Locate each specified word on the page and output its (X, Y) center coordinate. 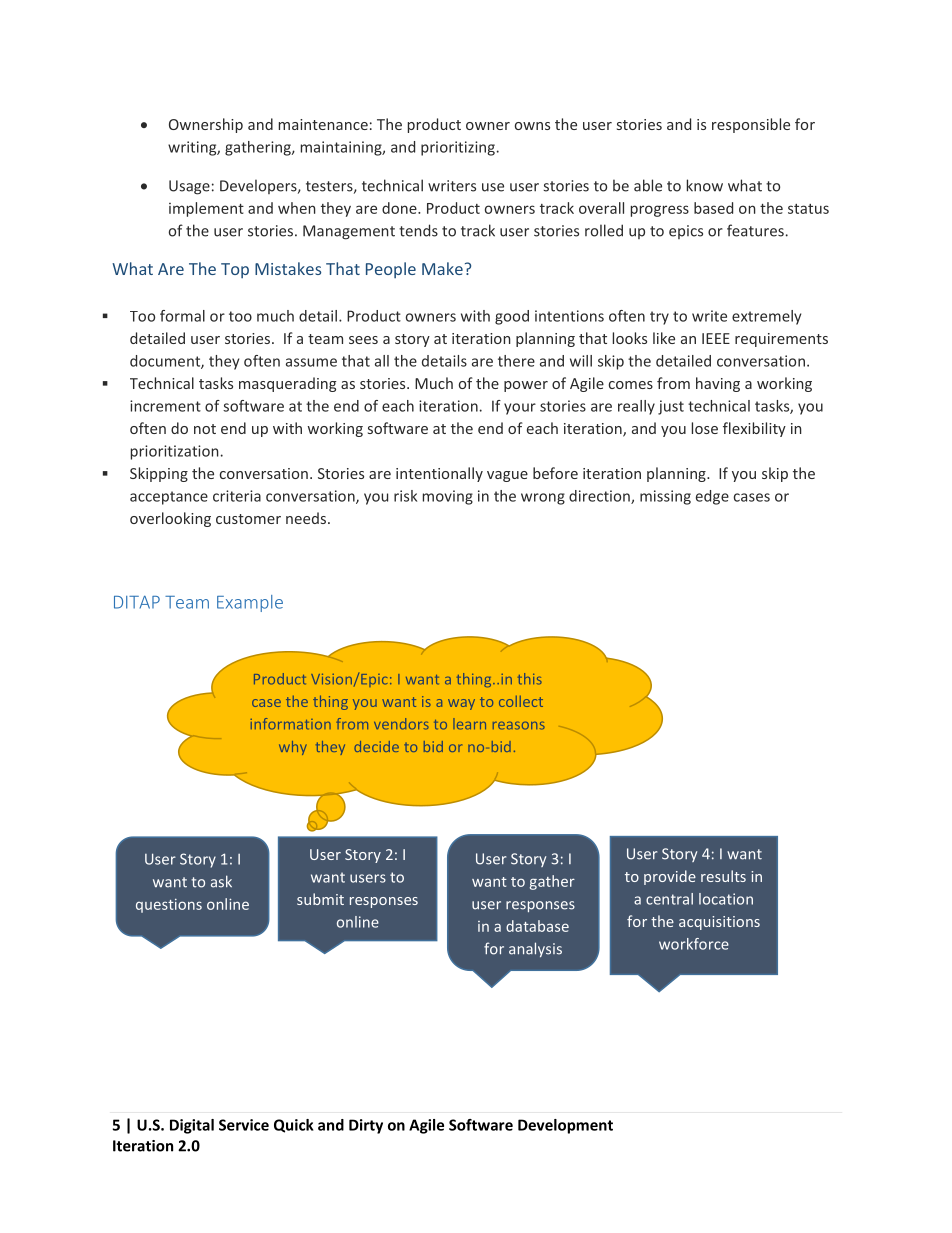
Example (250, 603)
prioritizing (458, 148)
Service (244, 1125)
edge (712, 497)
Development (565, 1126)
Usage (189, 187)
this (530, 679)
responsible (751, 125)
